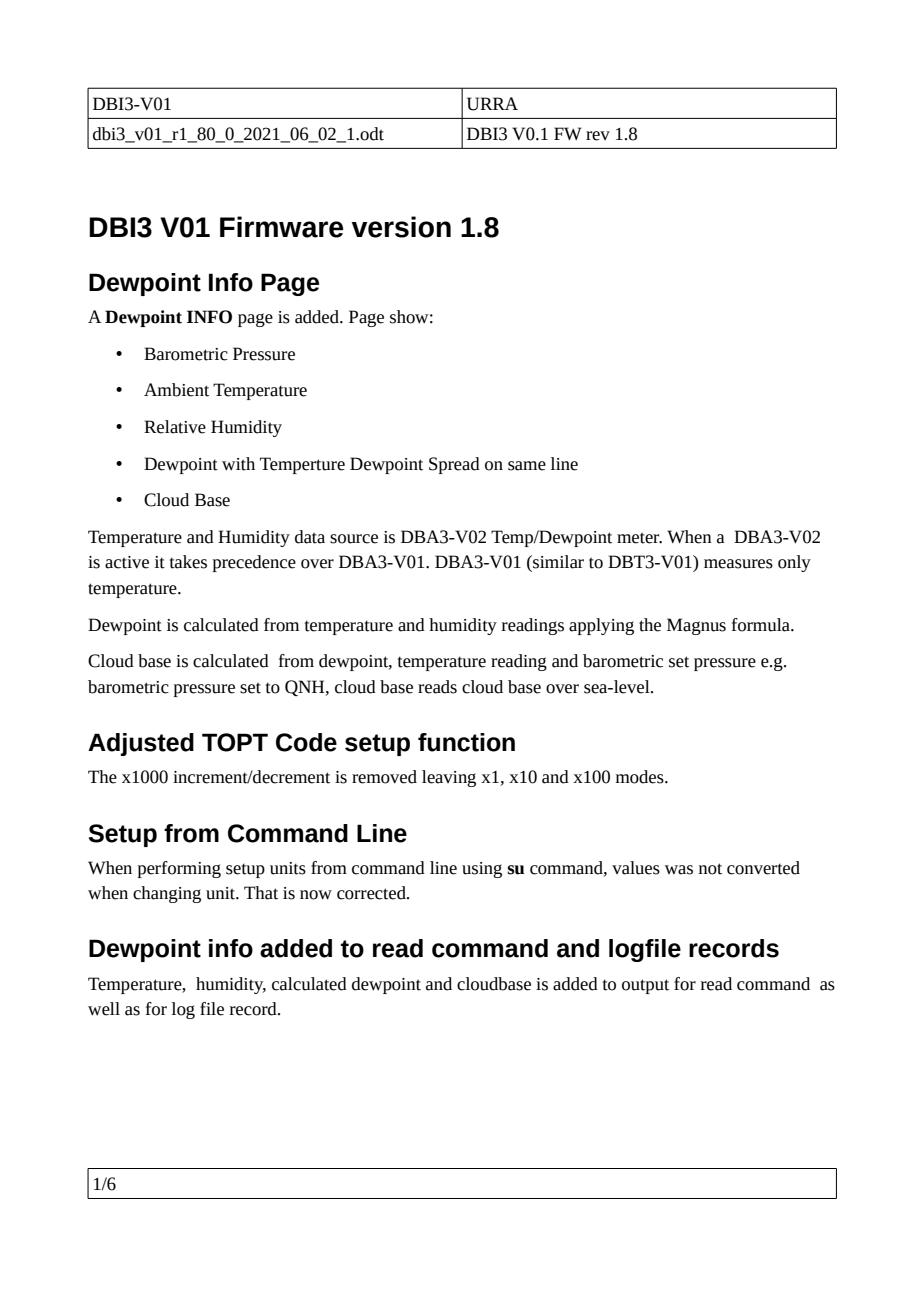  Describe the element at coordinates (104, 1009) in the screenshot. I see `well` at that location.
